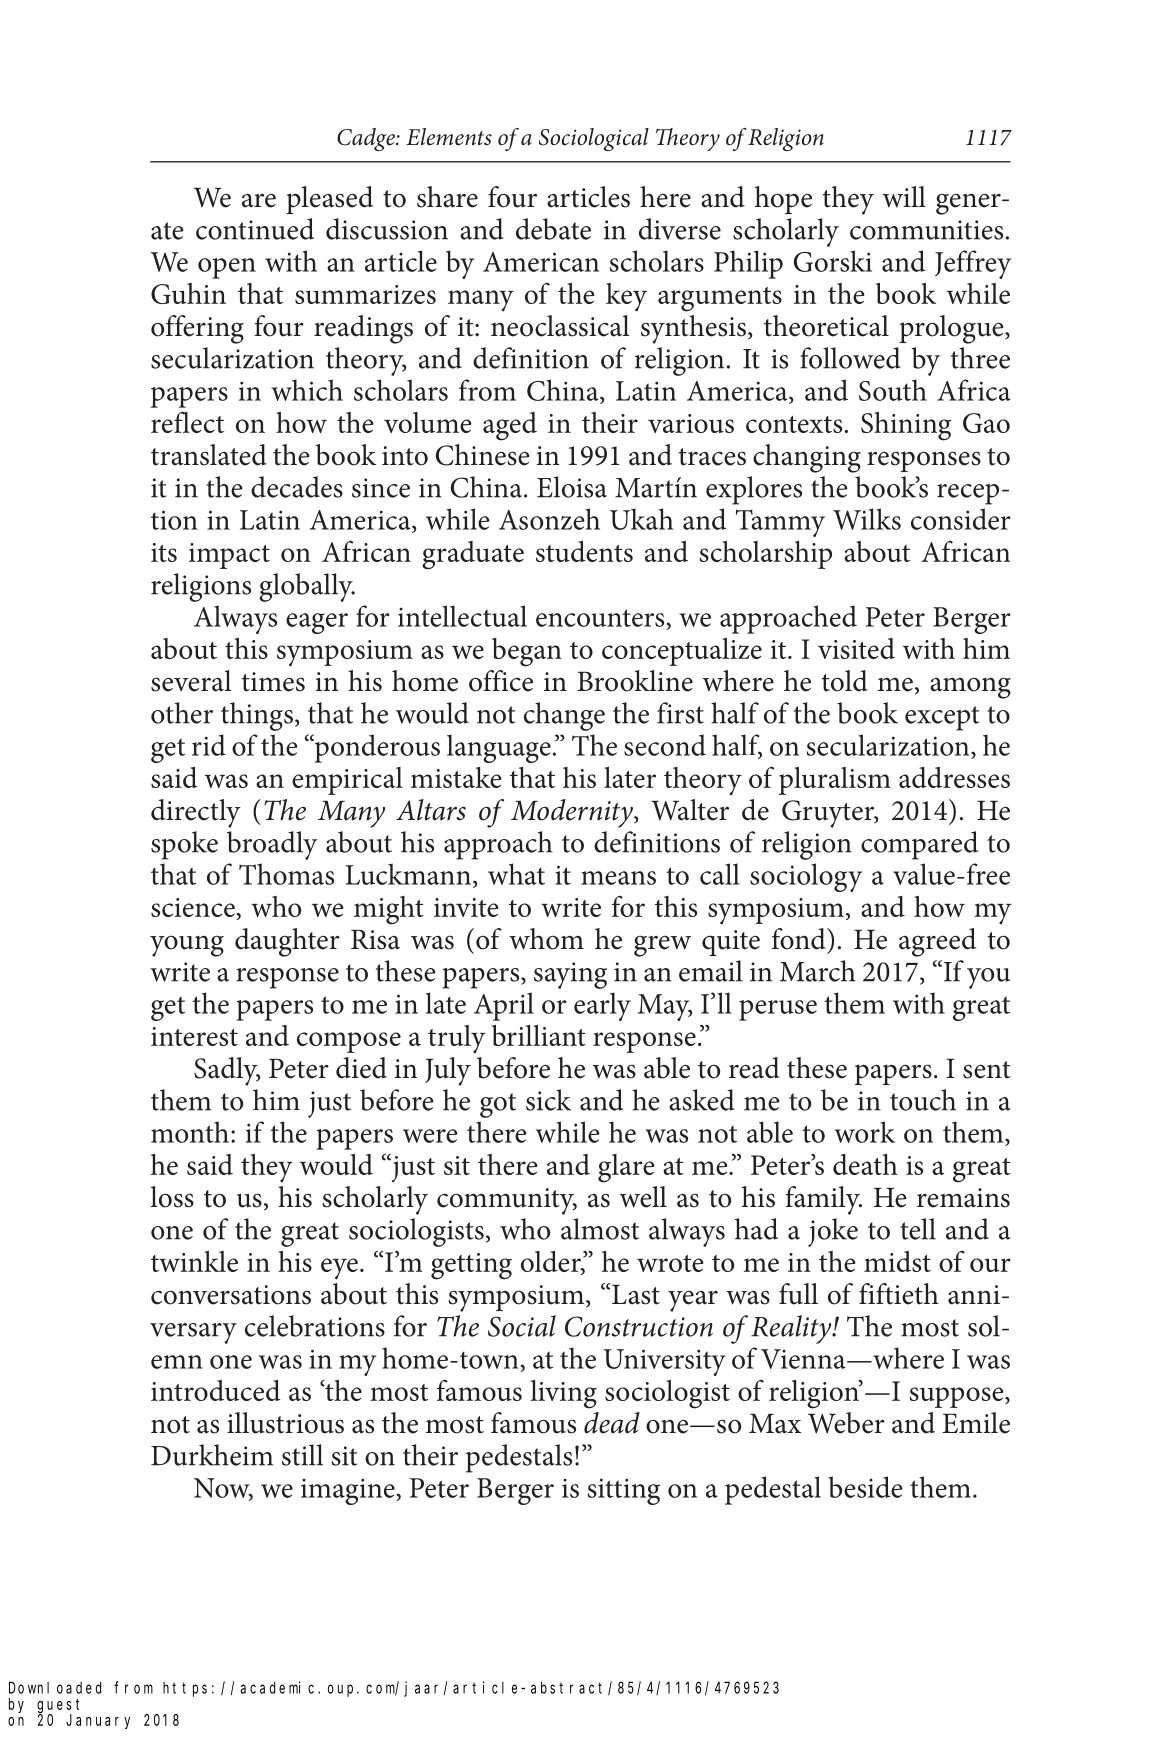  Describe the element at coordinates (937, 942) in the image. I see `agreed` at that location.
